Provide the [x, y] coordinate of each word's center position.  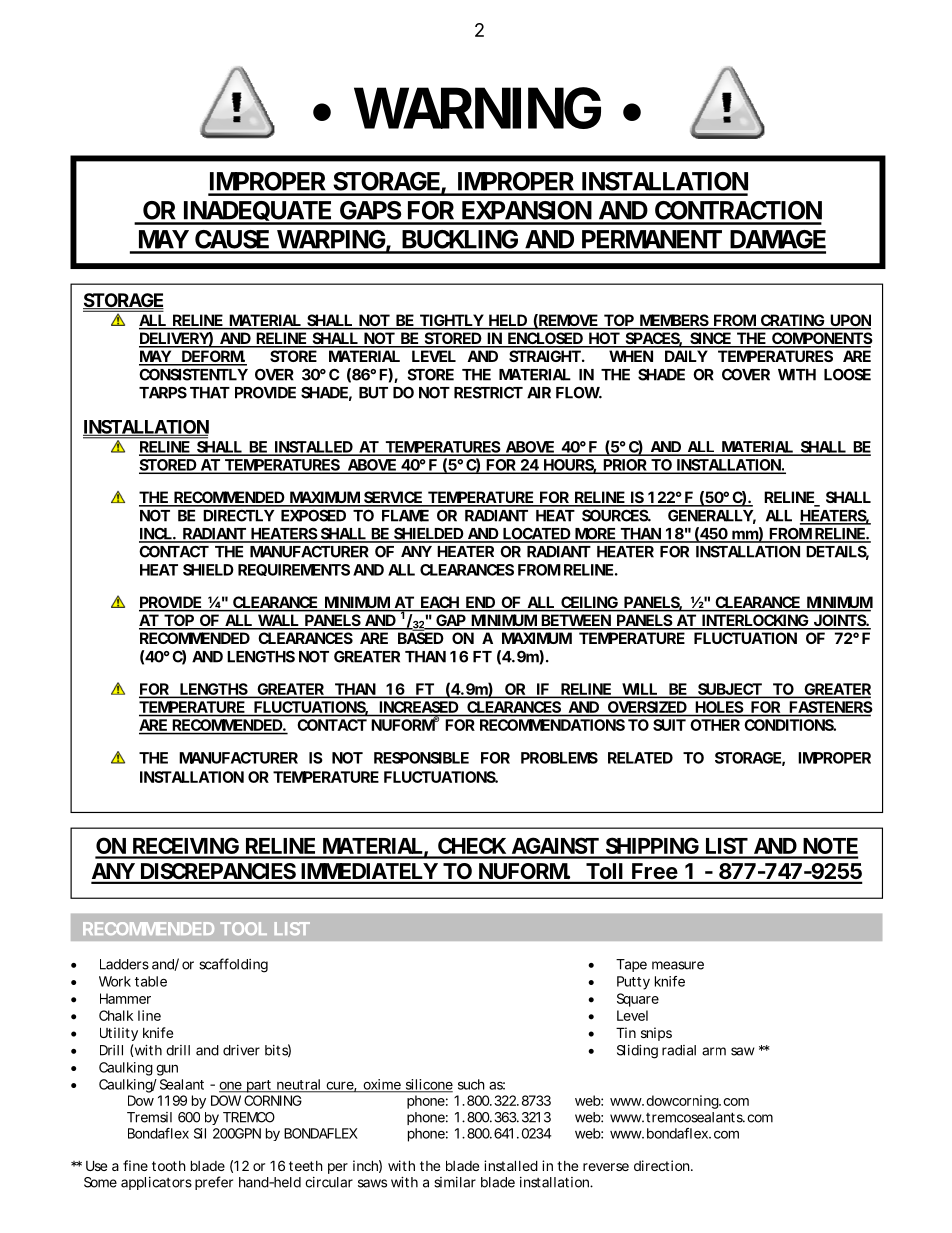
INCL [156, 534]
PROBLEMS [559, 758]
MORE [595, 535]
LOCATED [536, 535]
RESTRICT [488, 392]
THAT [210, 393]
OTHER [715, 725]
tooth [169, 1166]
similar [455, 1182]
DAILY [686, 356]
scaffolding [233, 965]
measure [678, 965]
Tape [631, 965]
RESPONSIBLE [421, 758]
